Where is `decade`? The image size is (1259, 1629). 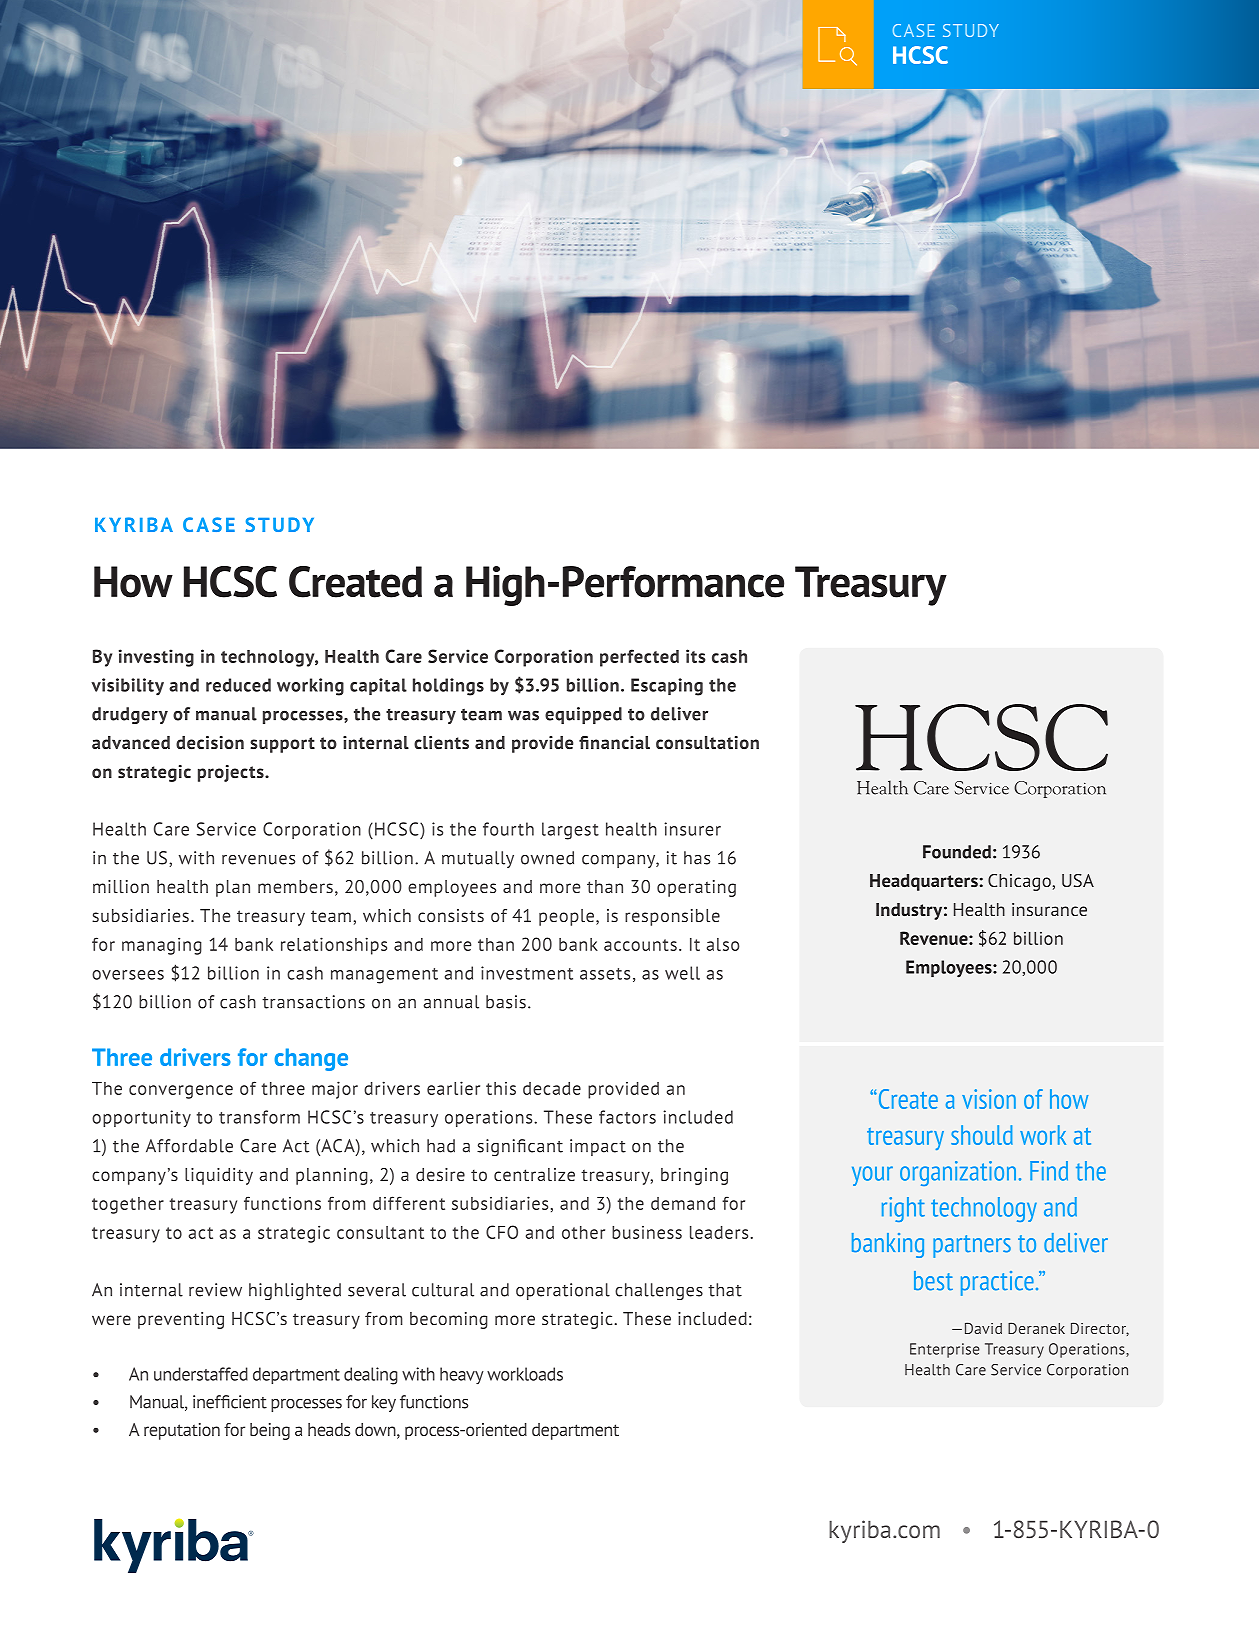 decade is located at coordinates (552, 1088).
